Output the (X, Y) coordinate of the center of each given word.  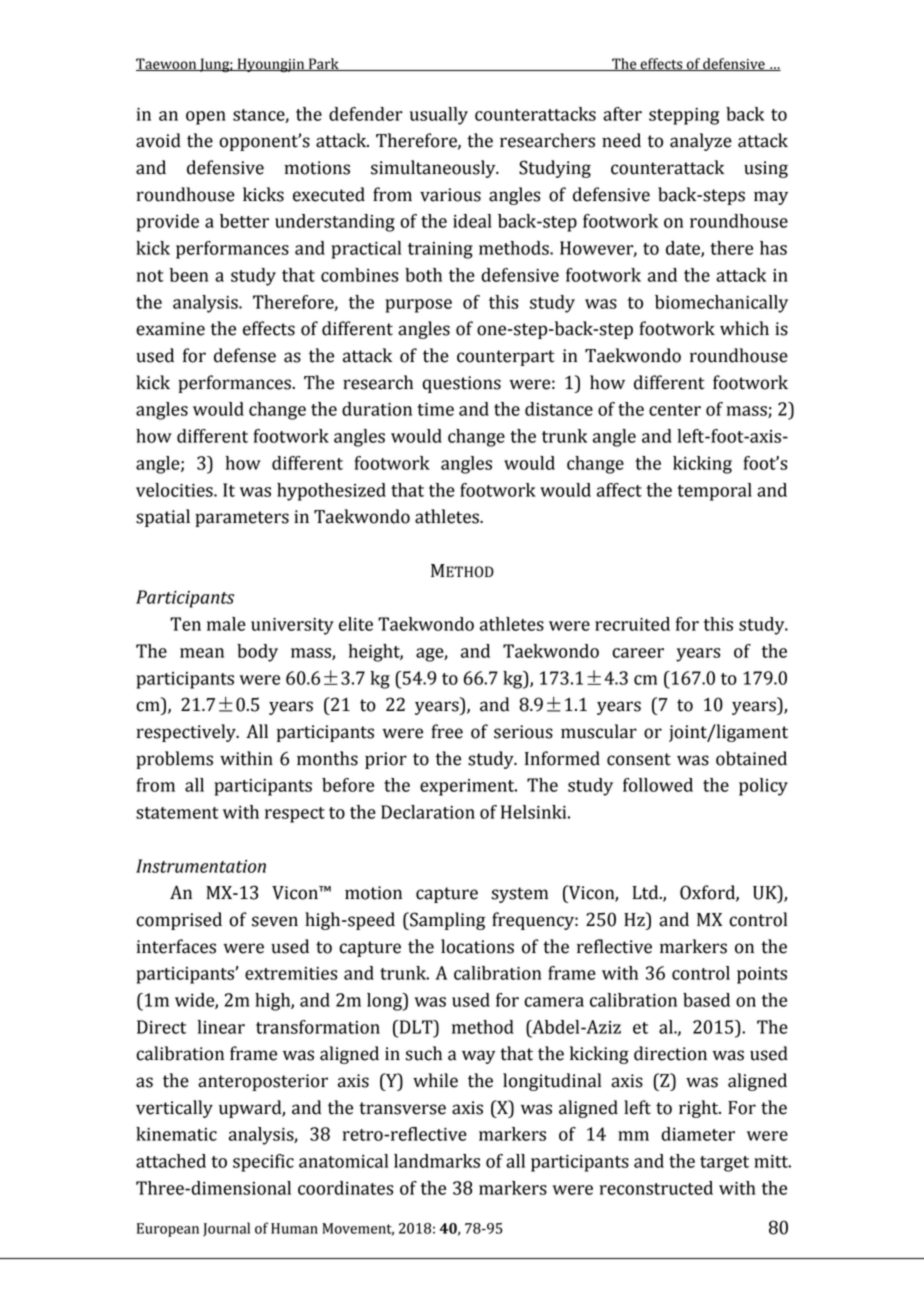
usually (439, 116)
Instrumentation (201, 866)
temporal (714, 492)
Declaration (428, 812)
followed (658, 785)
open (206, 118)
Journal (226, 1229)
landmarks (437, 1161)
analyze (701, 142)
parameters (242, 519)
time (435, 409)
